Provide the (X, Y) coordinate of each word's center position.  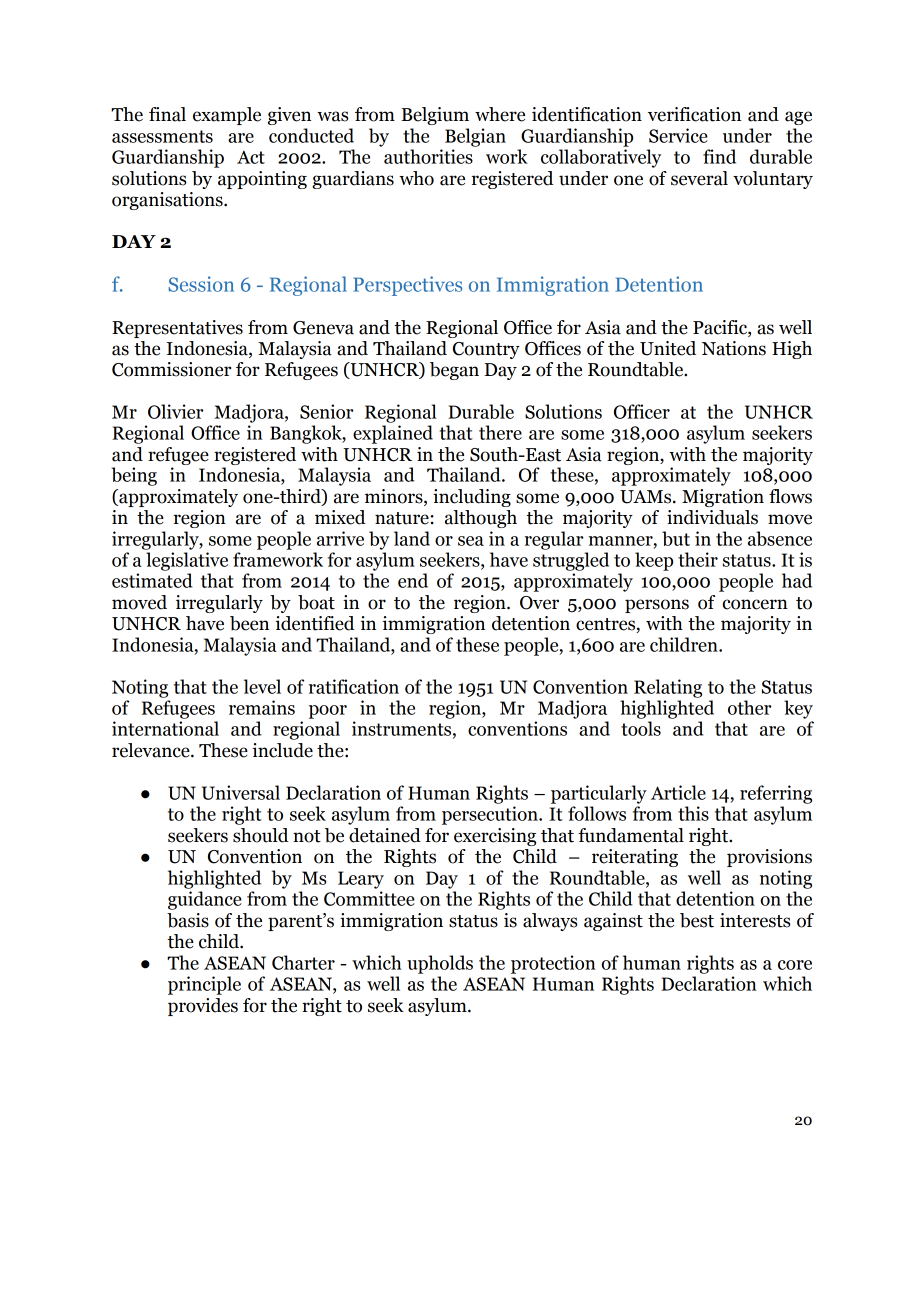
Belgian (475, 137)
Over (539, 603)
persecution (491, 815)
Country (486, 350)
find (719, 156)
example (227, 116)
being (134, 476)
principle (204, 985)
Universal (241, 792)
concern (755, 604)
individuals (712, 517)
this (693, 813)
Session (201, 284)
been (249, 623)
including (472, 498)
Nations (734, 348)
